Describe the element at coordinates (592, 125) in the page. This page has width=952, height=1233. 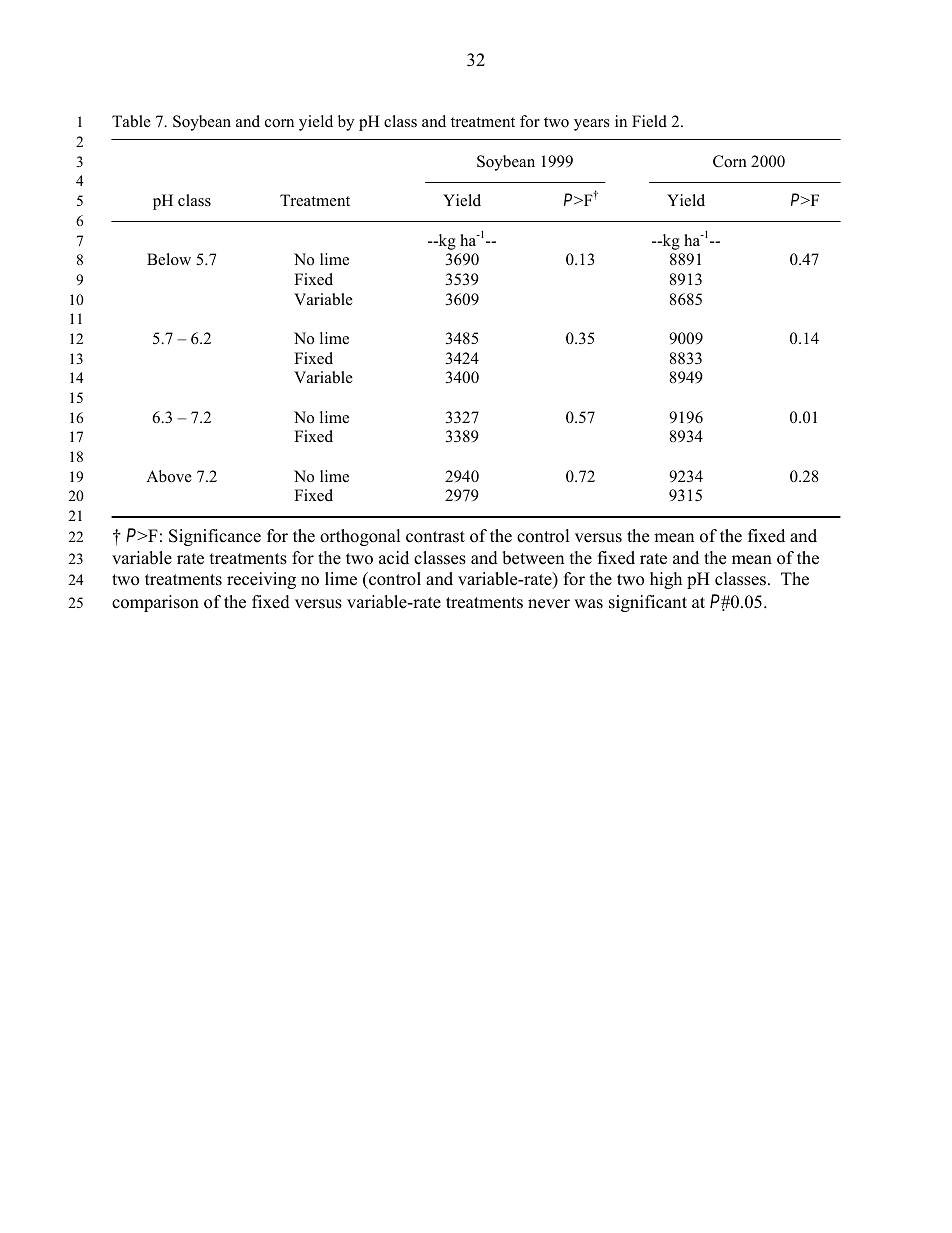
I see `years` at that location.
